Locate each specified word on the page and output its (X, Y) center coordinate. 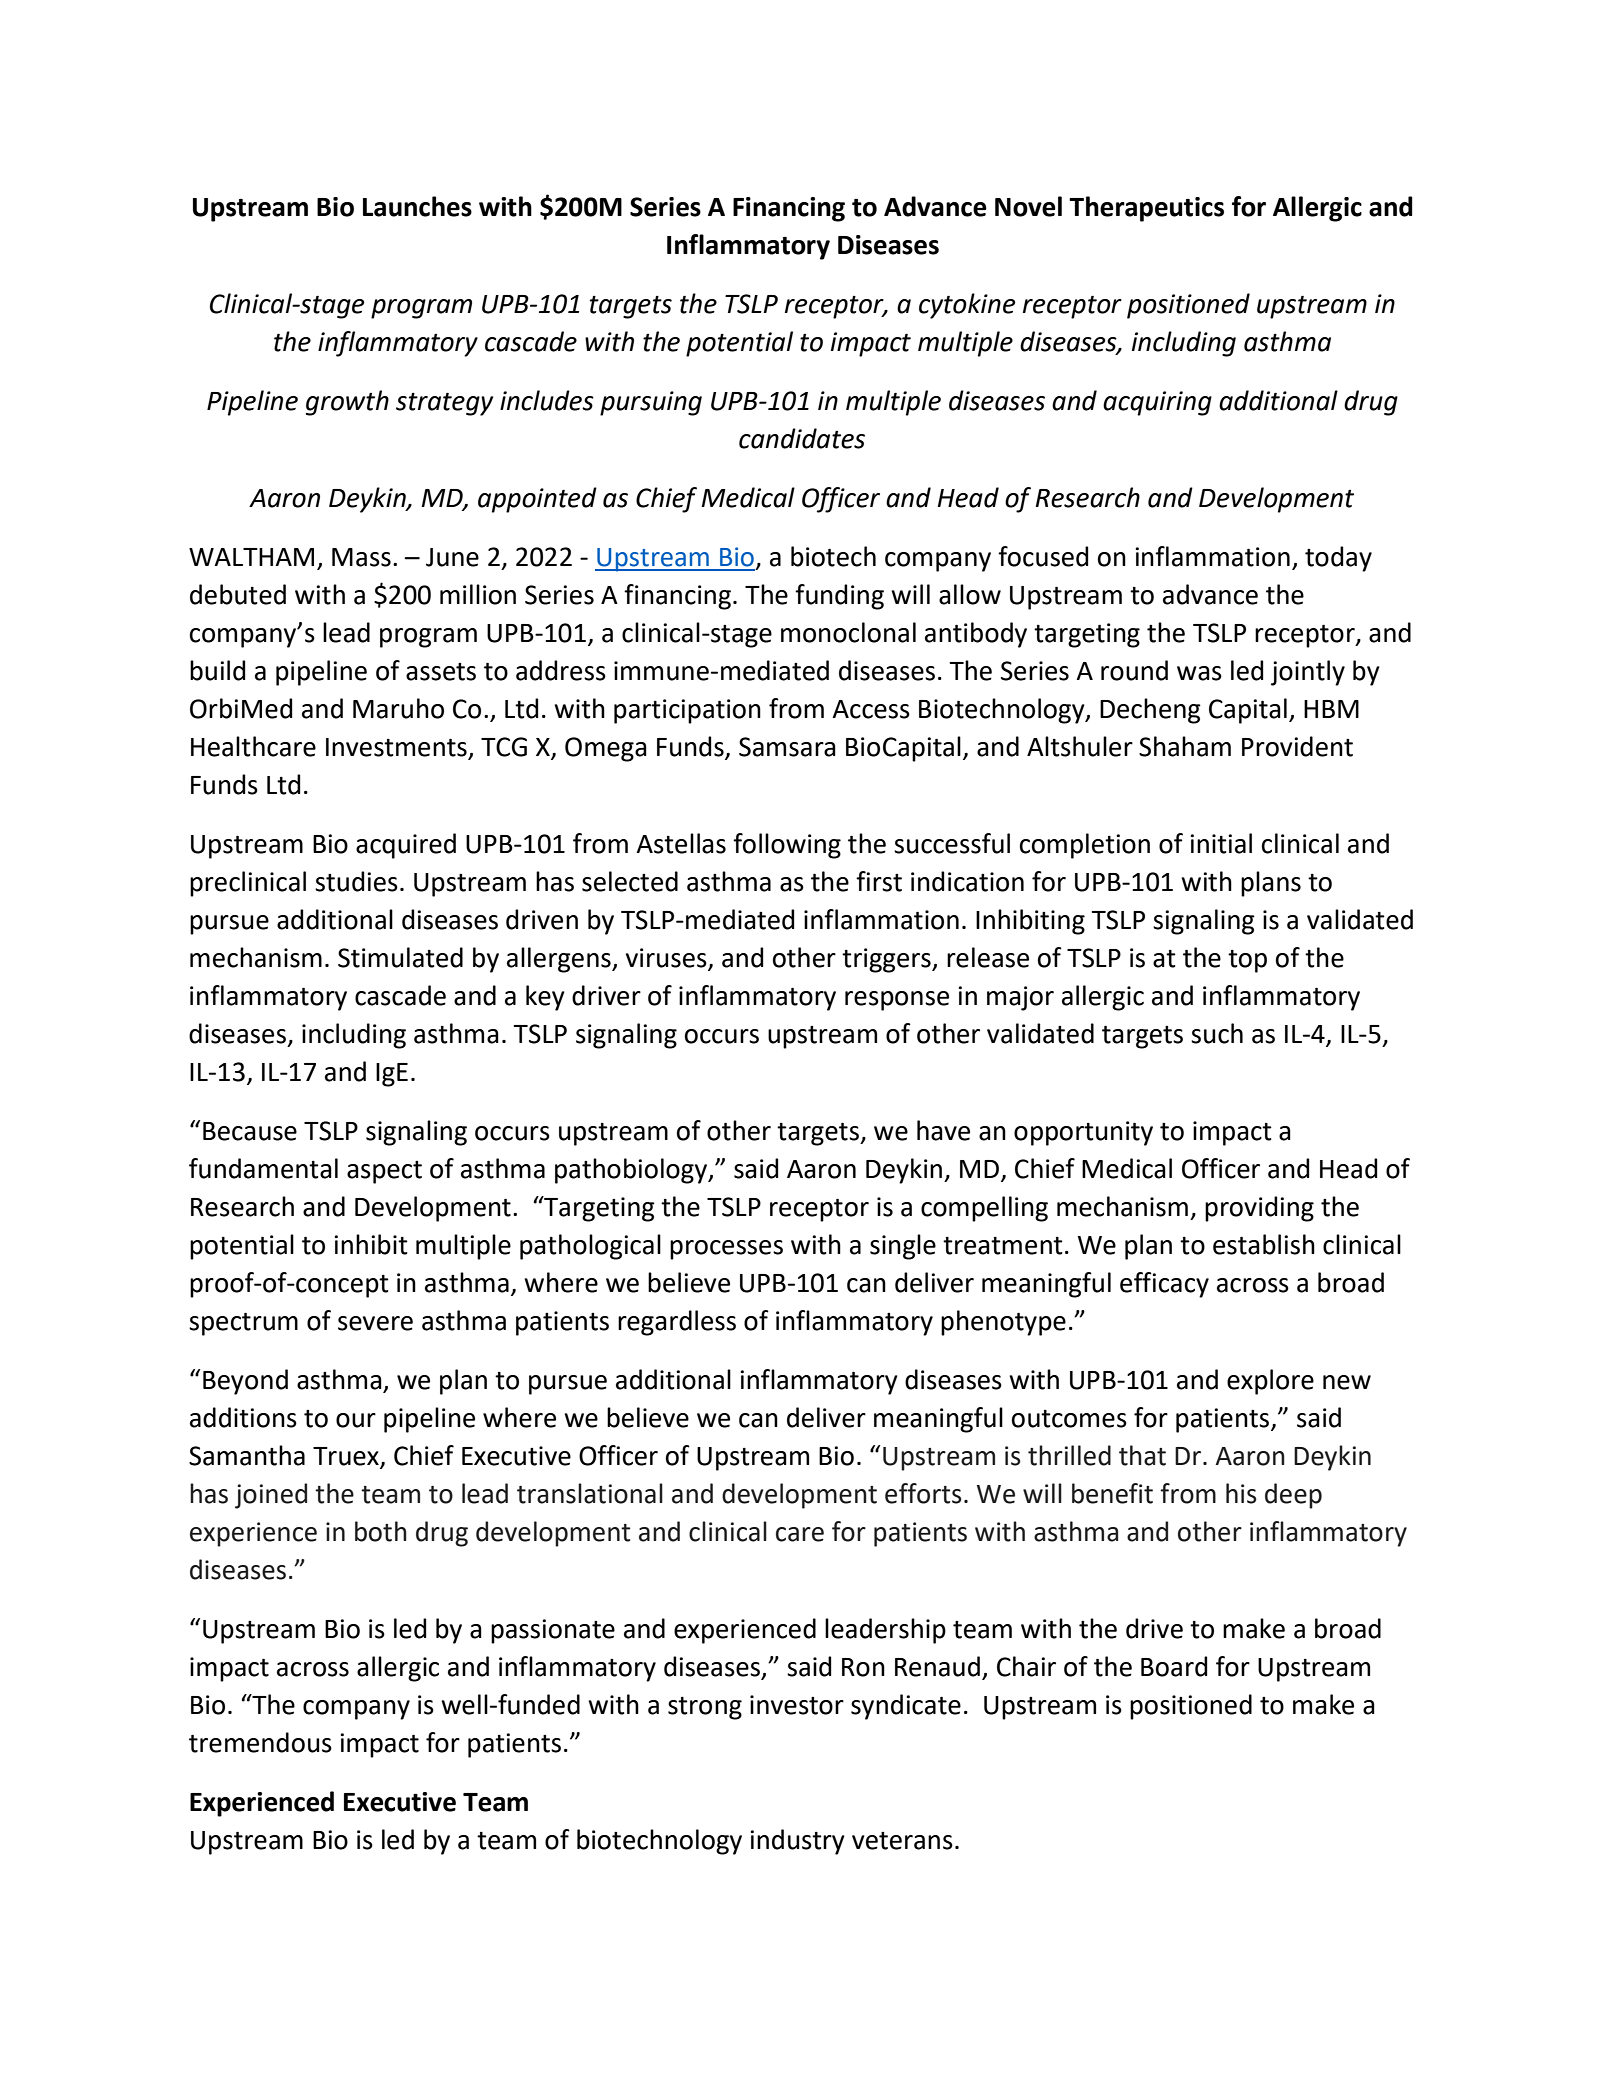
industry (797, 1842)
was (1199, 673)
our (356, 1420)
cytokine (967, 306)
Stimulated (400, 957)
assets (441, 672)
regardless (677, 1323)
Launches (417, 206)
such (1217, 1033)
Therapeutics (1146, 209)
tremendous (260, 1742)
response (897, 1001)
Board (1174, 1666)
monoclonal (848, 632)
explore (1270, 1382)
